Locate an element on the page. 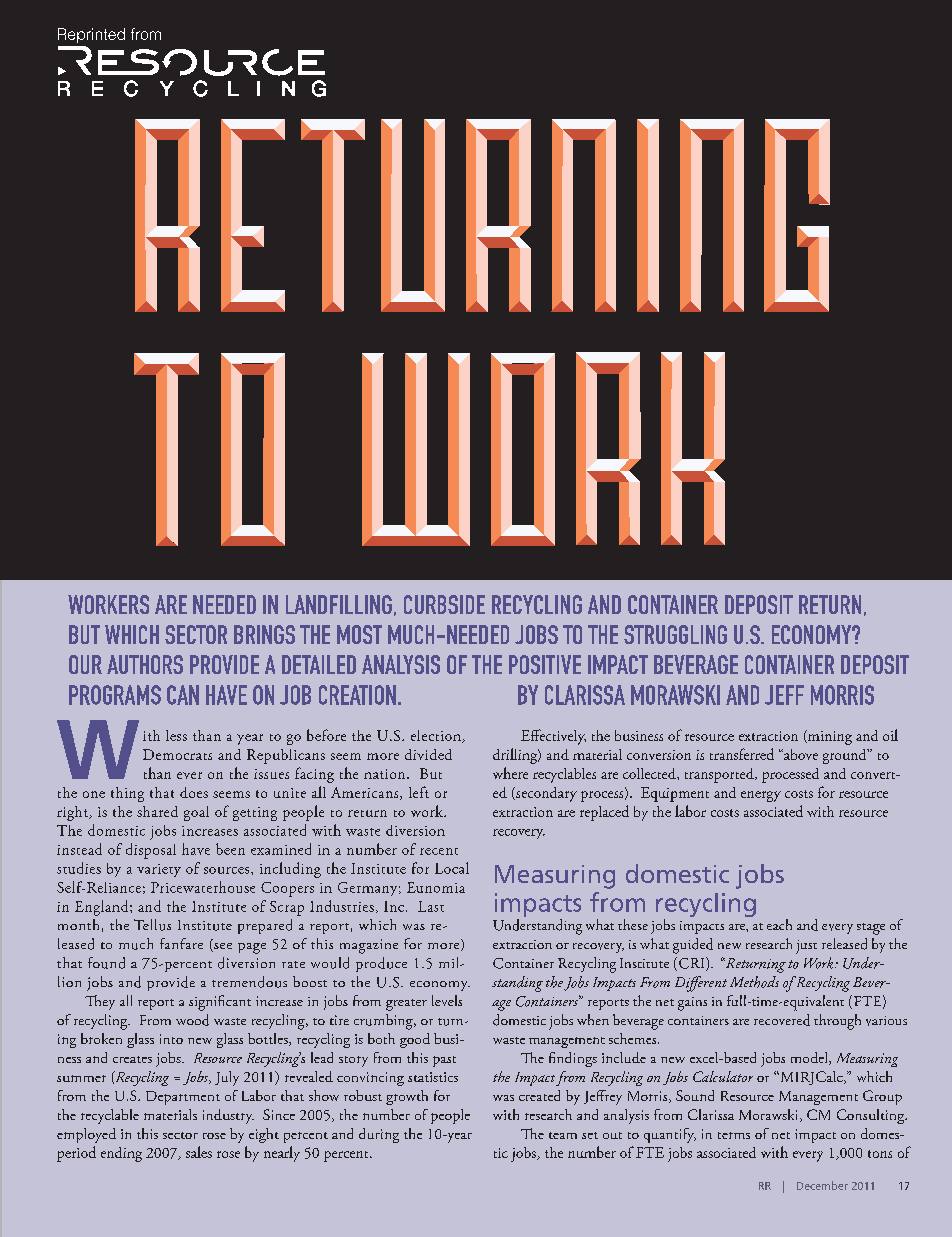 The image size is (952, 1237). curbside is located at coordinates (444, 604).
